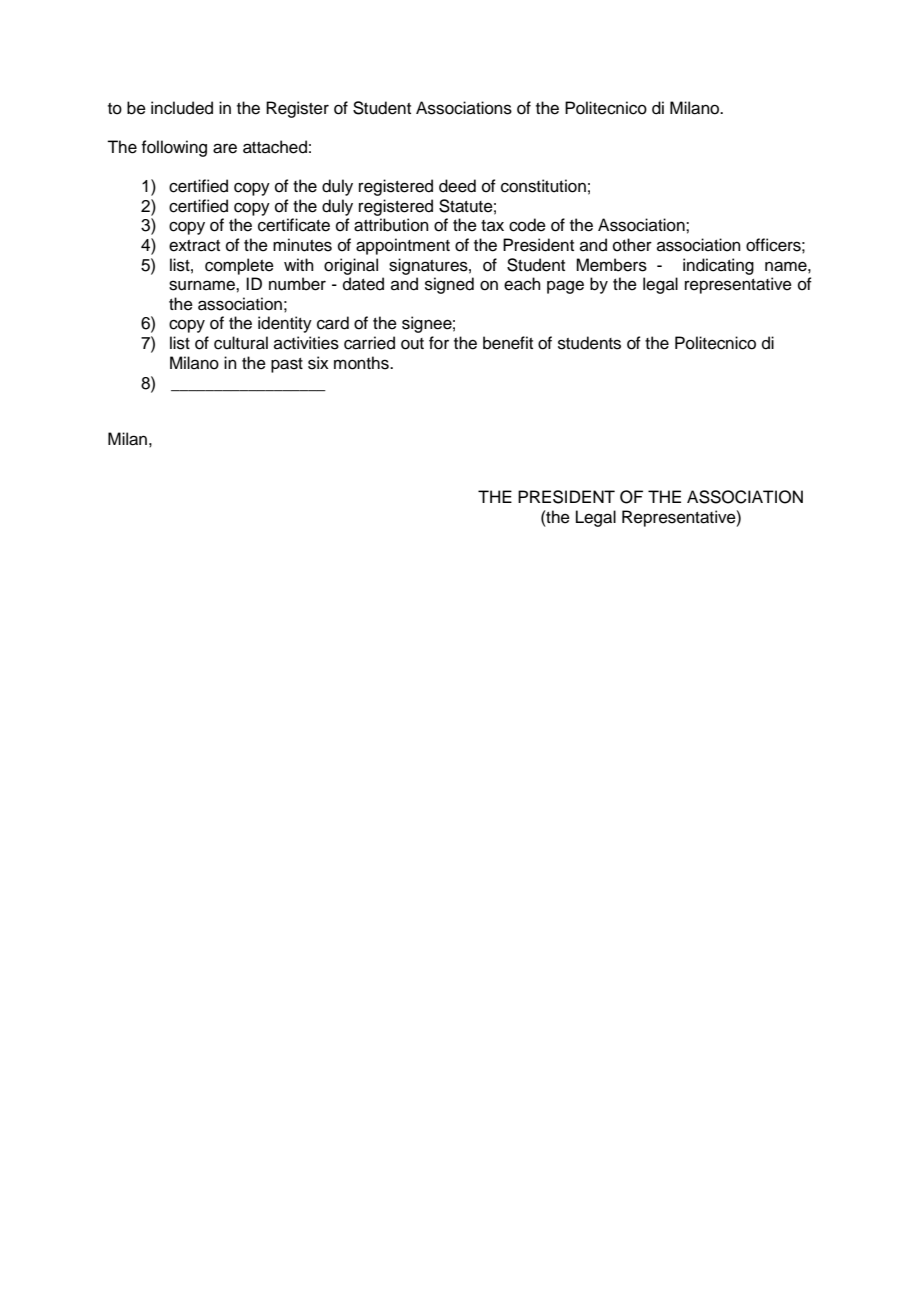 The height and width of the screenshot is (1308, 924). Describe the element at coordinates (543, 186) in the screenshot. I see `constitution` at that location.
